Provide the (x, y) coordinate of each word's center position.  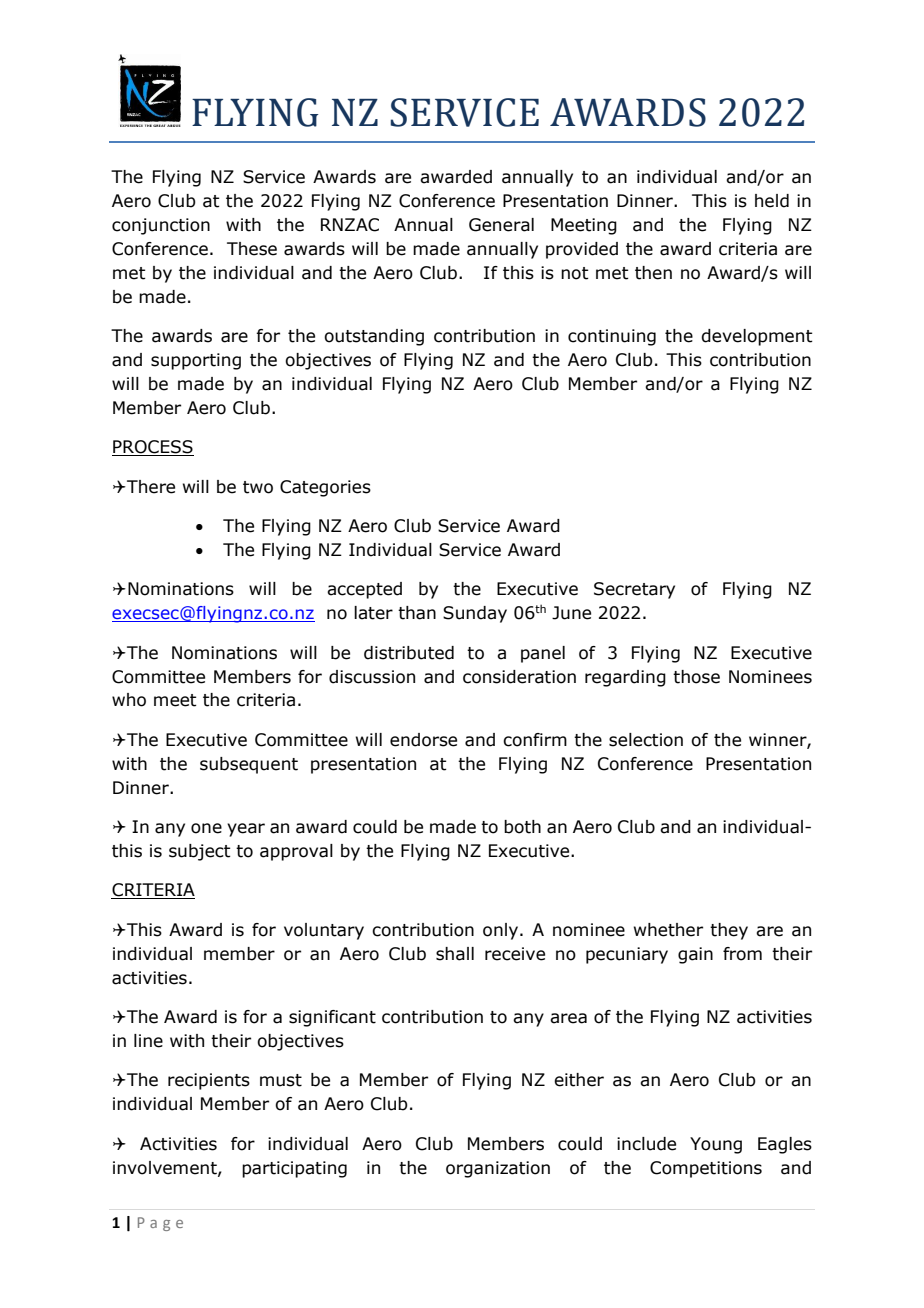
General (501, 225)
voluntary (324, 931)
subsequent (249, 765)
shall (455, 954)
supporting (196, 361)
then (653, 273)
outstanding (374, 337)
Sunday (475, 614)
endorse (423, 740)
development (757, 337)
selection (646, 740)
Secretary (634, 590)
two (258, 487)
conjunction (161, 226)
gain (695, 955)
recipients (209, 1081)
